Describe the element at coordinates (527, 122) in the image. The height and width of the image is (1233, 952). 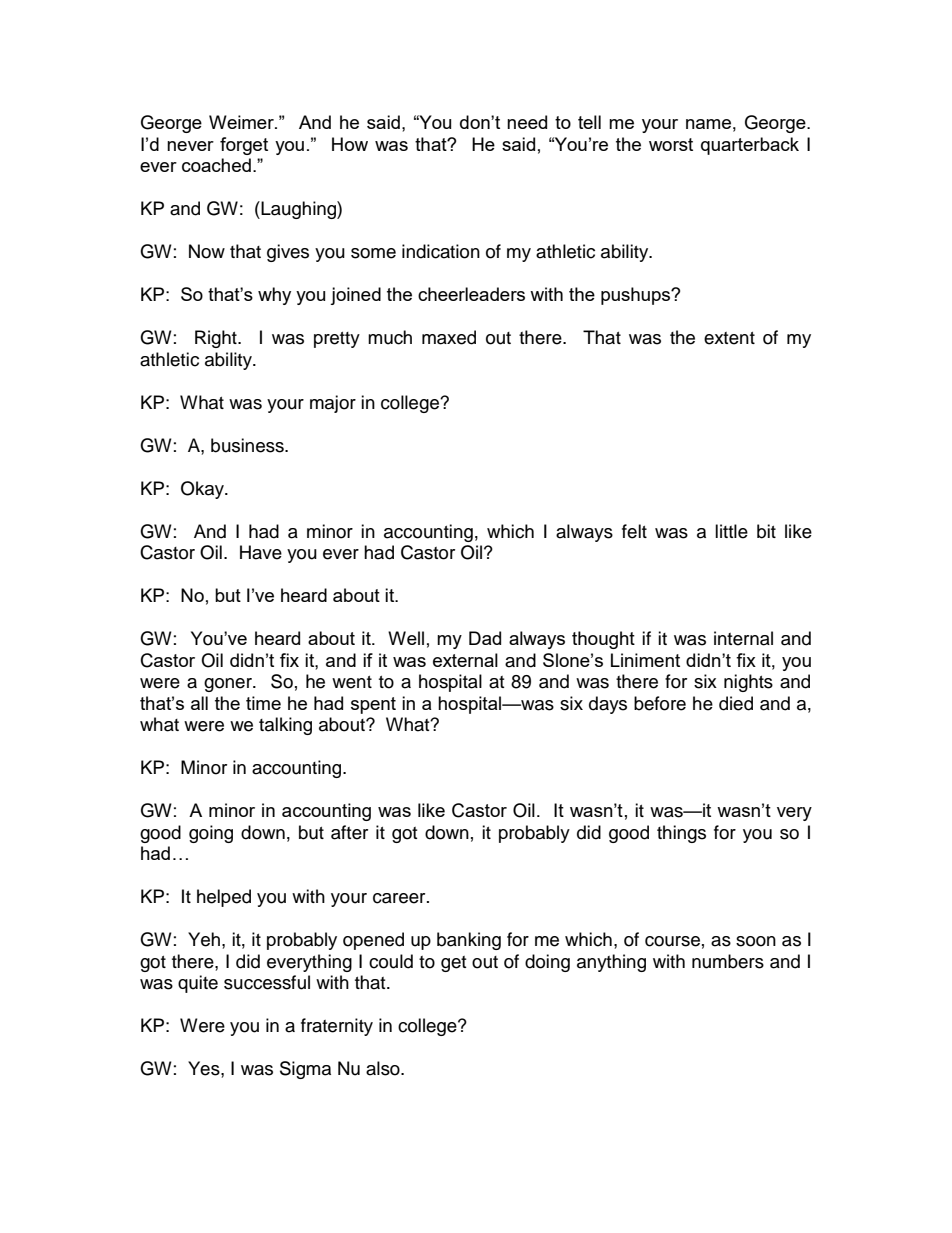
I see `need` at that location.
